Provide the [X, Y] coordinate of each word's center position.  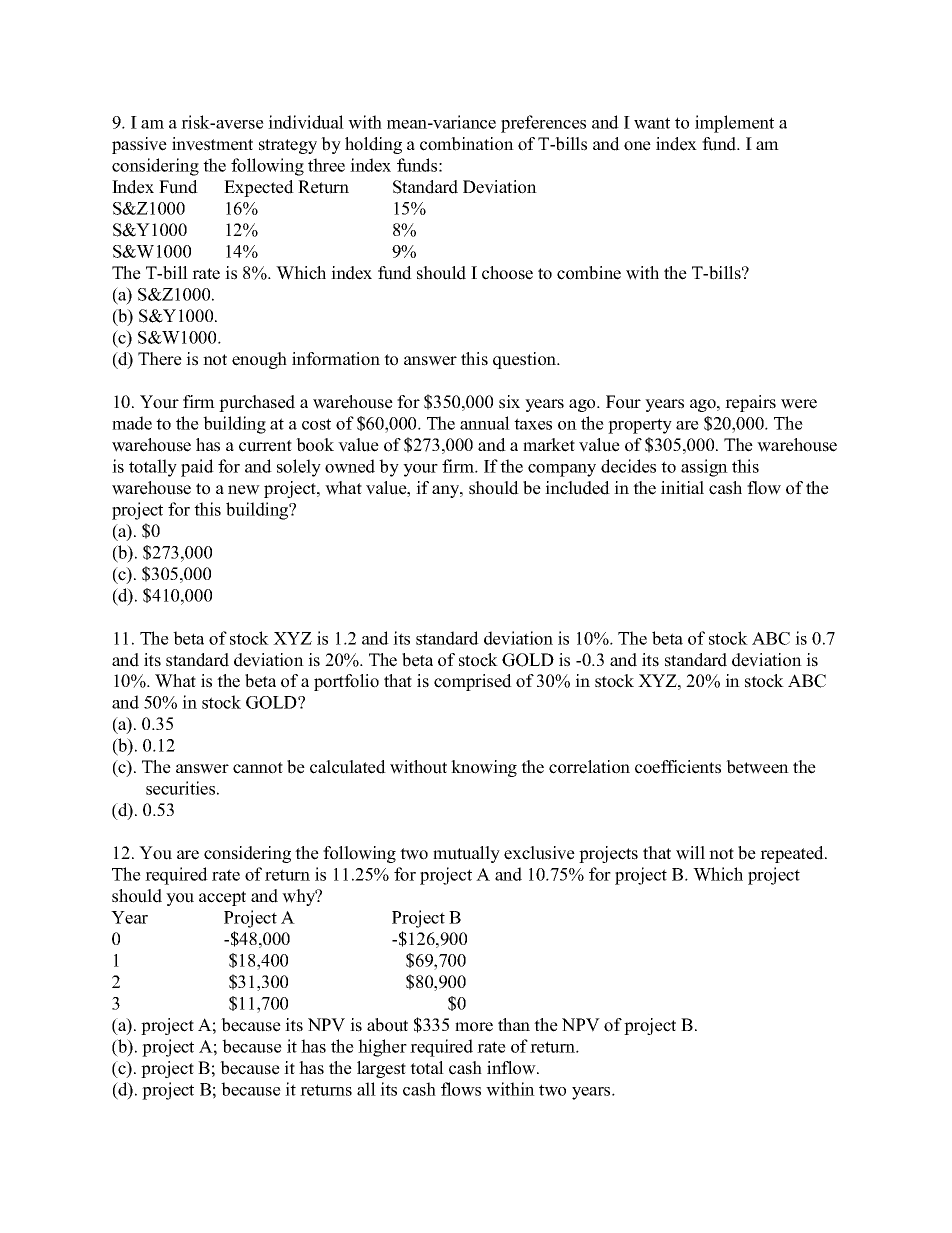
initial [682, 487]
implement [734, 124]
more [474, 1027]
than [514, 1024]
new [244, 490]
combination [467, 144]
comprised [473, 682]
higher [382, 1048]
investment [212, 144]
